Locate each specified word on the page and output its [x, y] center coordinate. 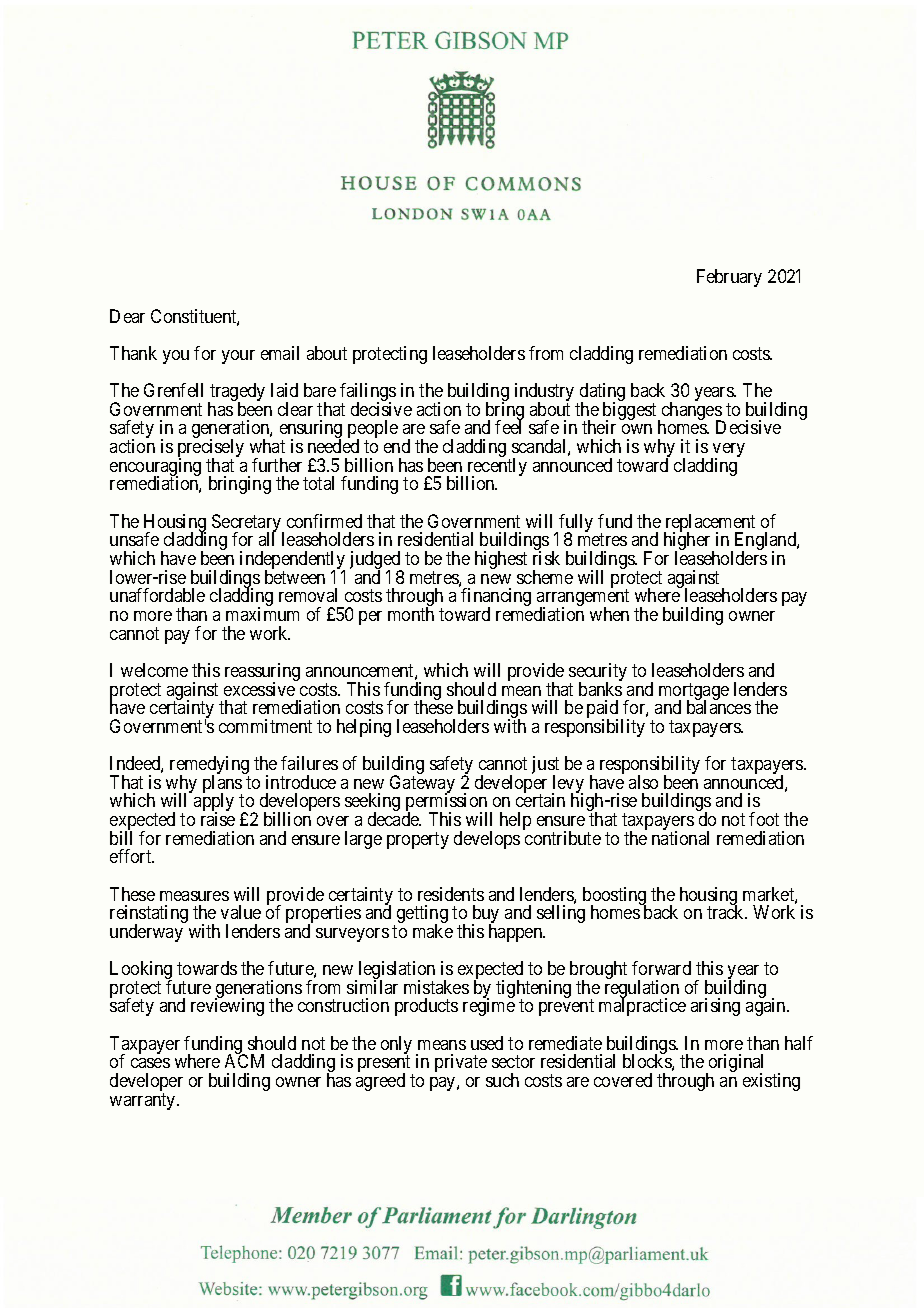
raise [218, 819]
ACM [244, 1061]
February [729, 278]
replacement [709, 524]
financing [496, 598]
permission [446, 803]
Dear [127, 316]
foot [764, 819]
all [266, 539]
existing [771, 1082]
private [461, 1063]
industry [544, 393]
